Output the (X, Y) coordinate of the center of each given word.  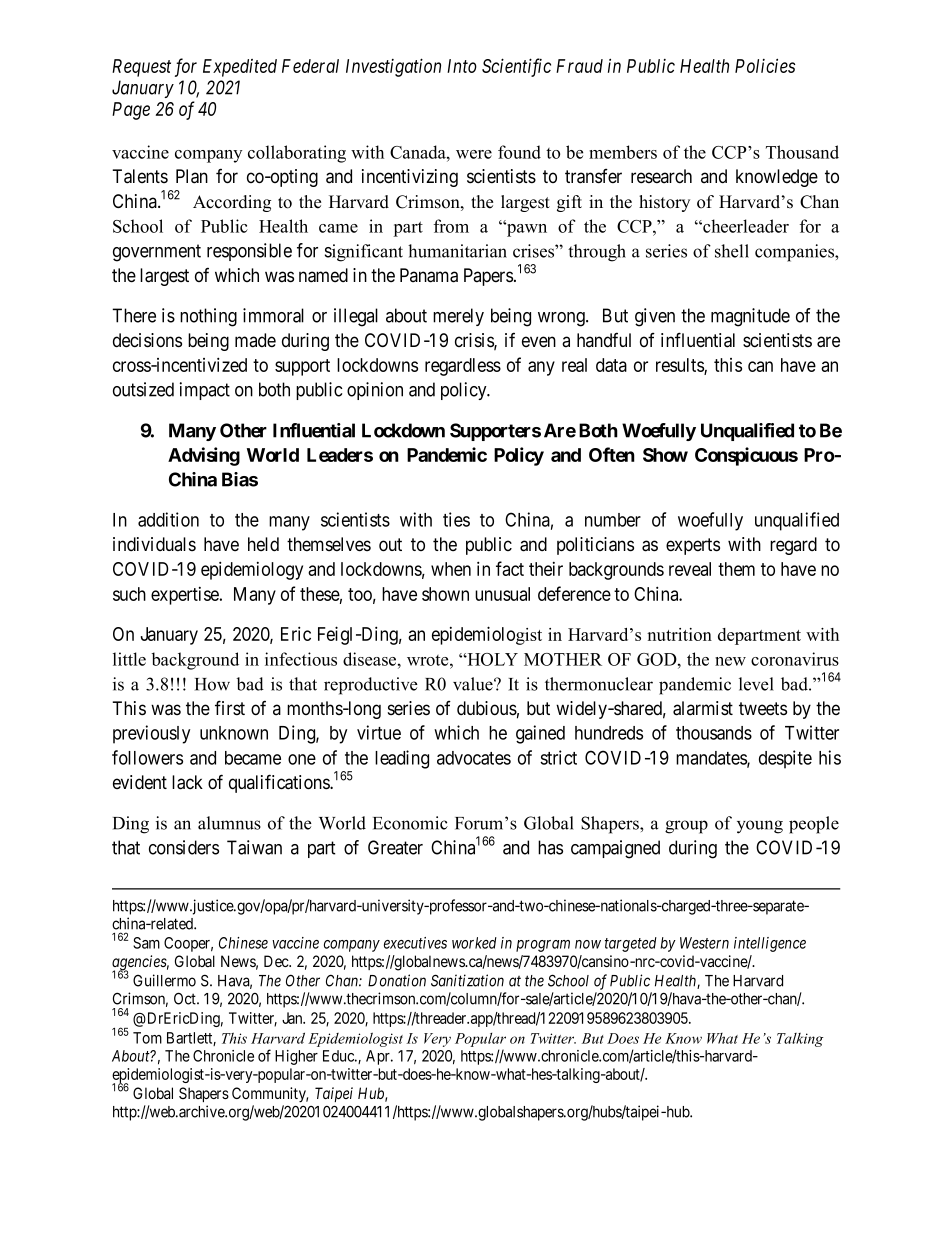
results (680, 366)
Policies (765, 65)
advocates (474, 758)
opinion (375, 391)
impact (205, 391)
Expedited (240, 68)
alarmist (703, 708)
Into (462, 66)
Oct (186, 998)
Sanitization (467, 980)
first (230, 708)
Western (704, 943)
